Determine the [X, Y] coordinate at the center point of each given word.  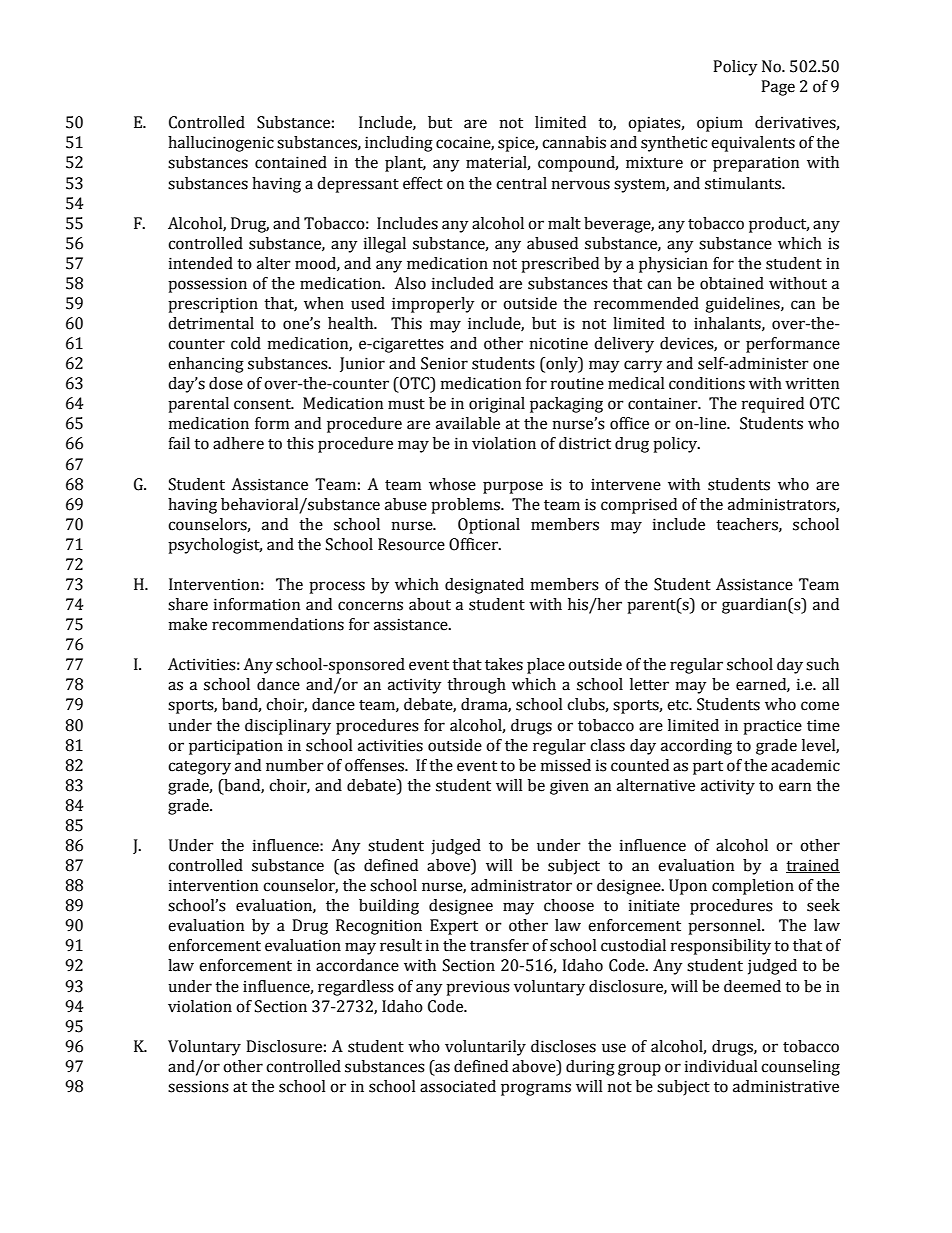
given [569, 787]
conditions [707, 383]
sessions [198, 1086]
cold [246, 343]
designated [484, 586]
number [295, 765]
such [822, 664]
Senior [444, 363]
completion [753, 887]
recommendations [278, 624]
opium [720, 124]
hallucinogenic [221, 144]
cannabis [574, 142]
